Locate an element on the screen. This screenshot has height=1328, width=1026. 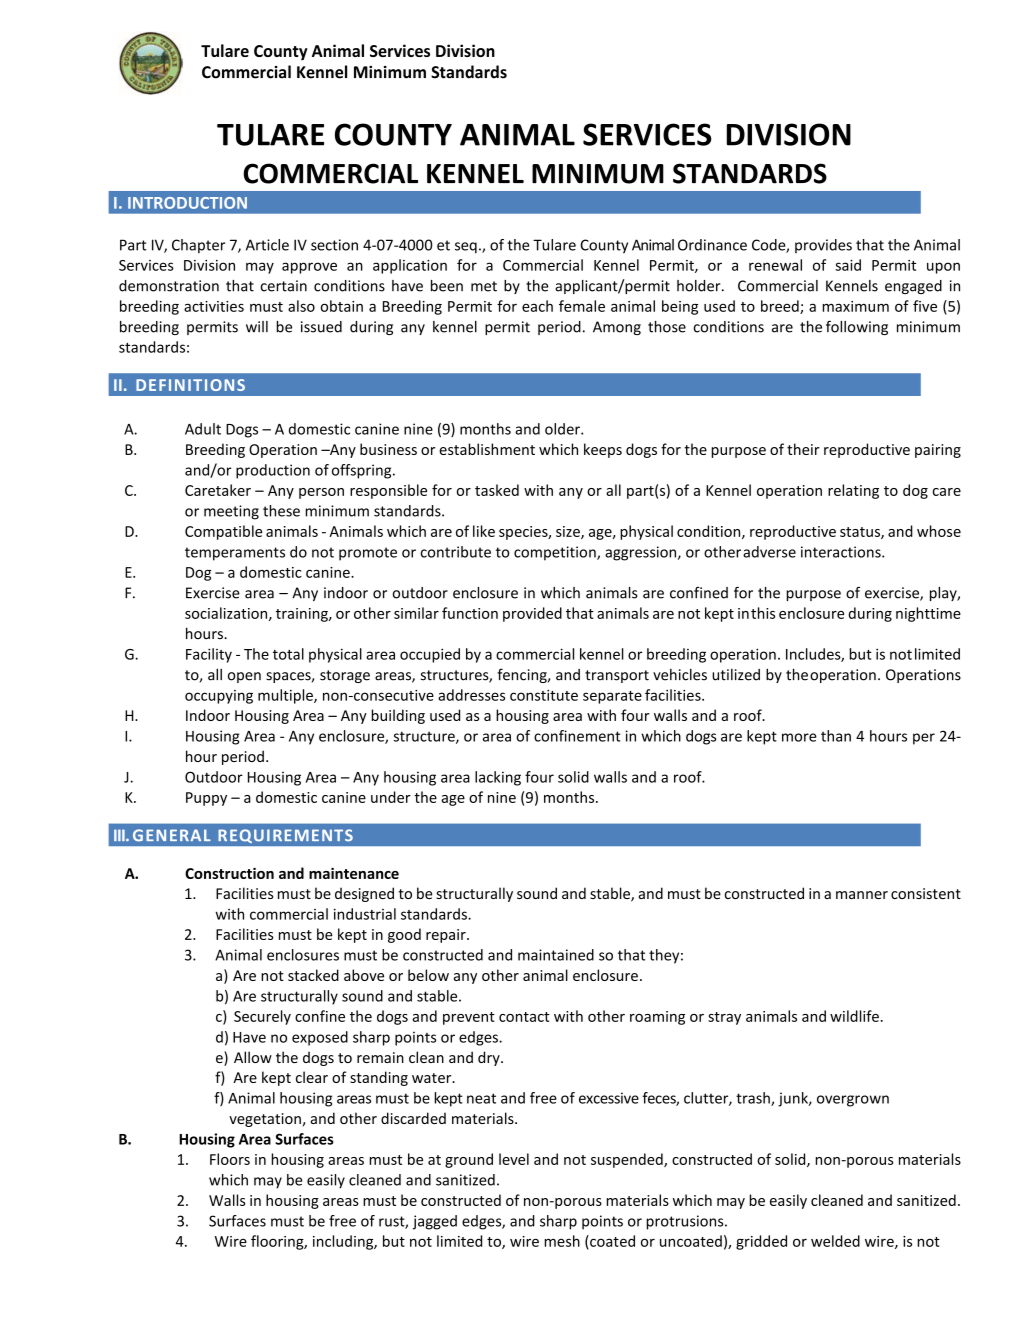
seq is located at coordinates (466, 248).
